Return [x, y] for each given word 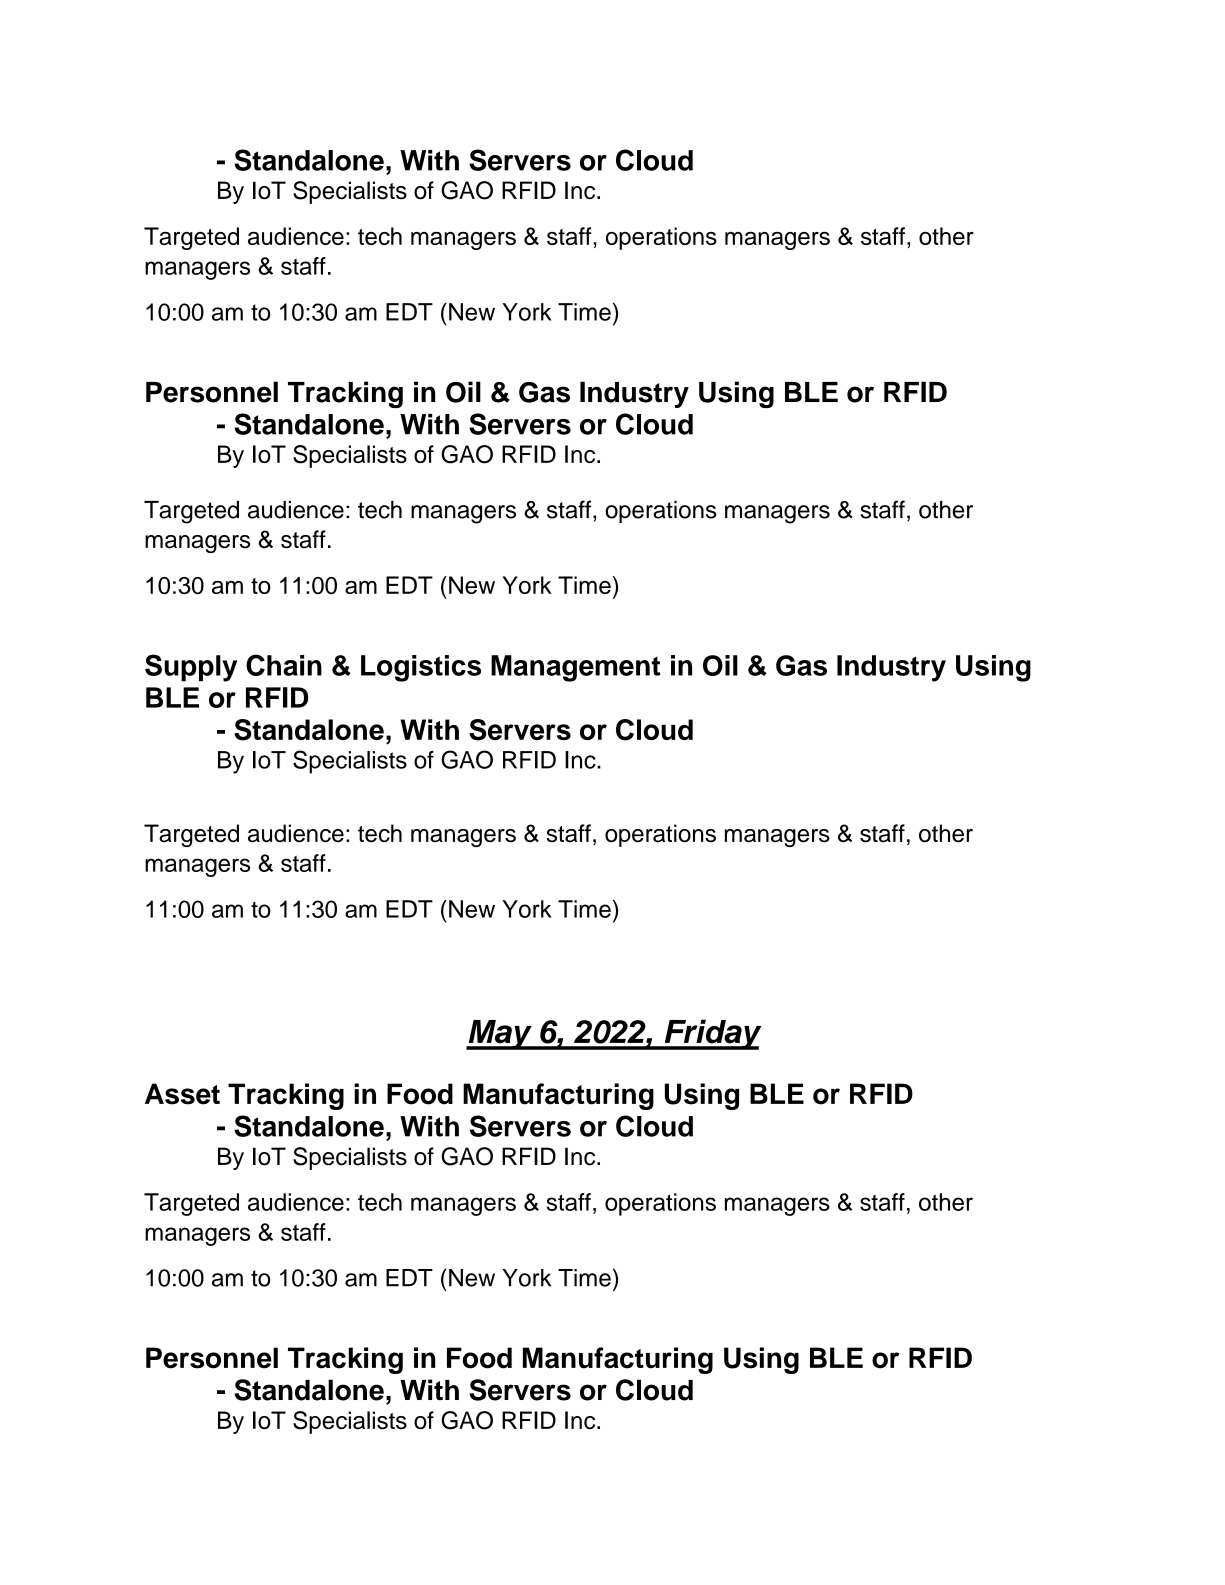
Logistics [421, 668]
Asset [182, 1094]
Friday [712, 1034]
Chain [284, 665]
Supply [191, 668]
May [500, 1035]
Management [575, 668]
